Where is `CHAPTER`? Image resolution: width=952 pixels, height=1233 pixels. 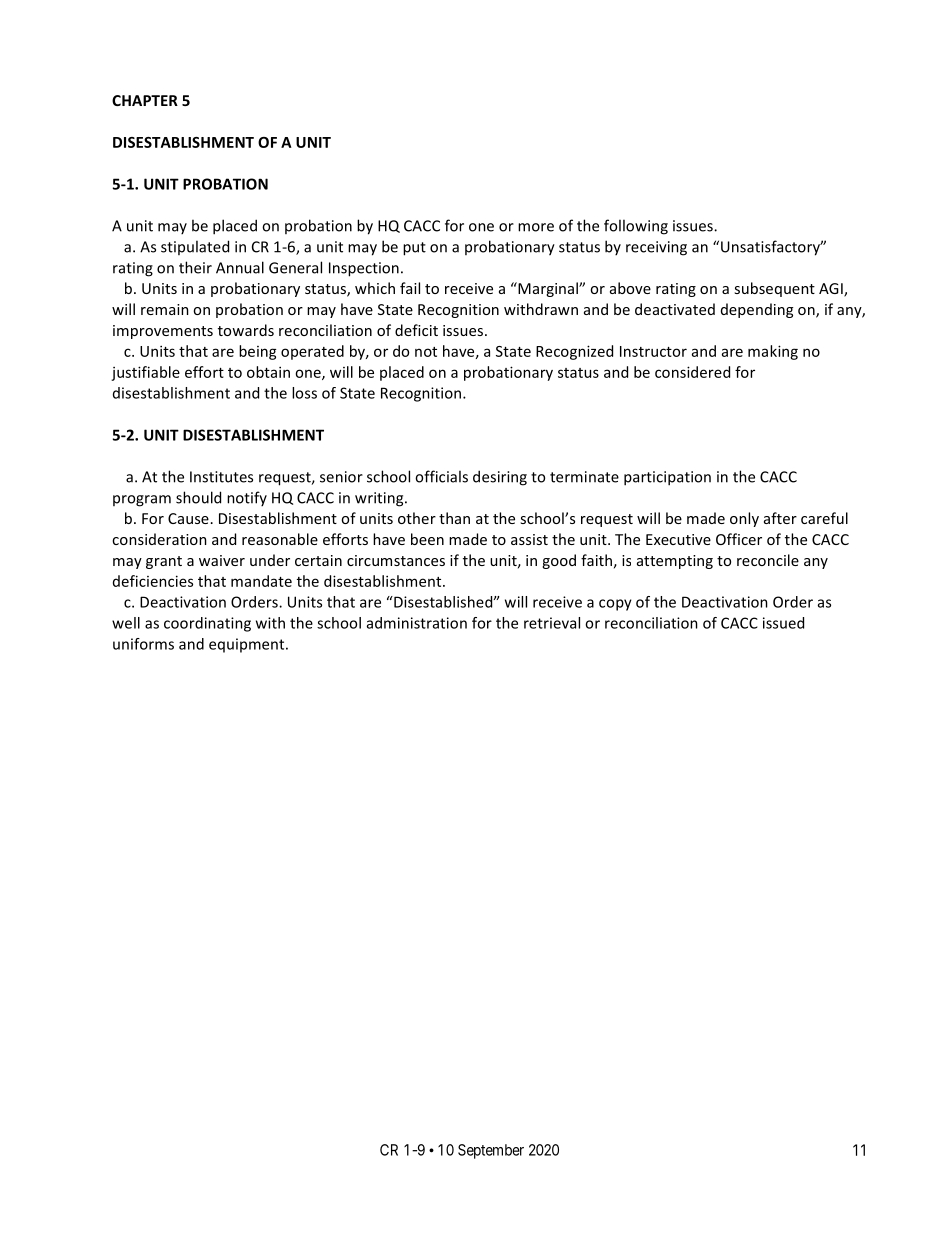 CHAPTER is located at coordinates (145, 100).
